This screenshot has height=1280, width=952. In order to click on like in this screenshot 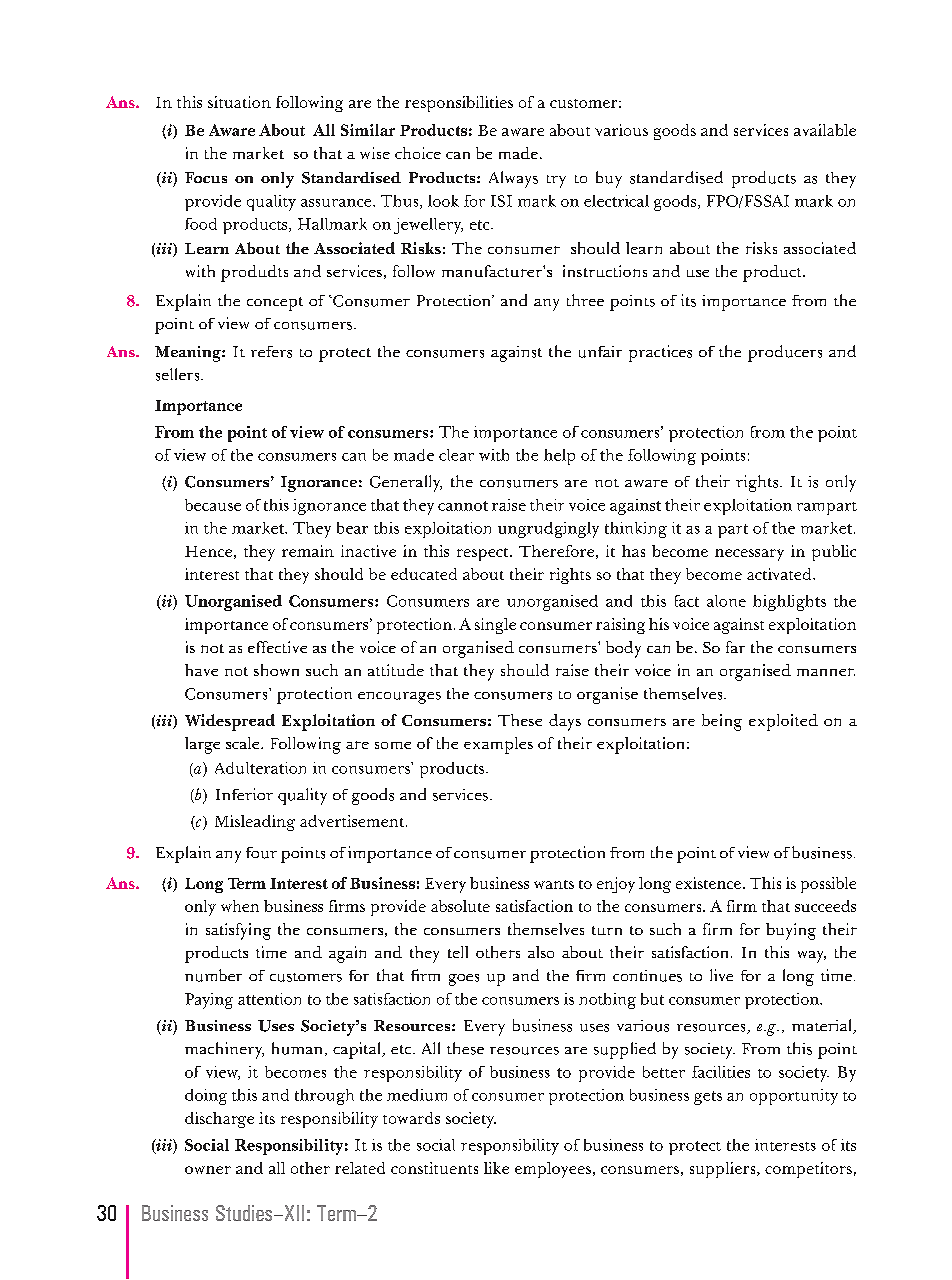, I will do `click(496, 1168)`.
